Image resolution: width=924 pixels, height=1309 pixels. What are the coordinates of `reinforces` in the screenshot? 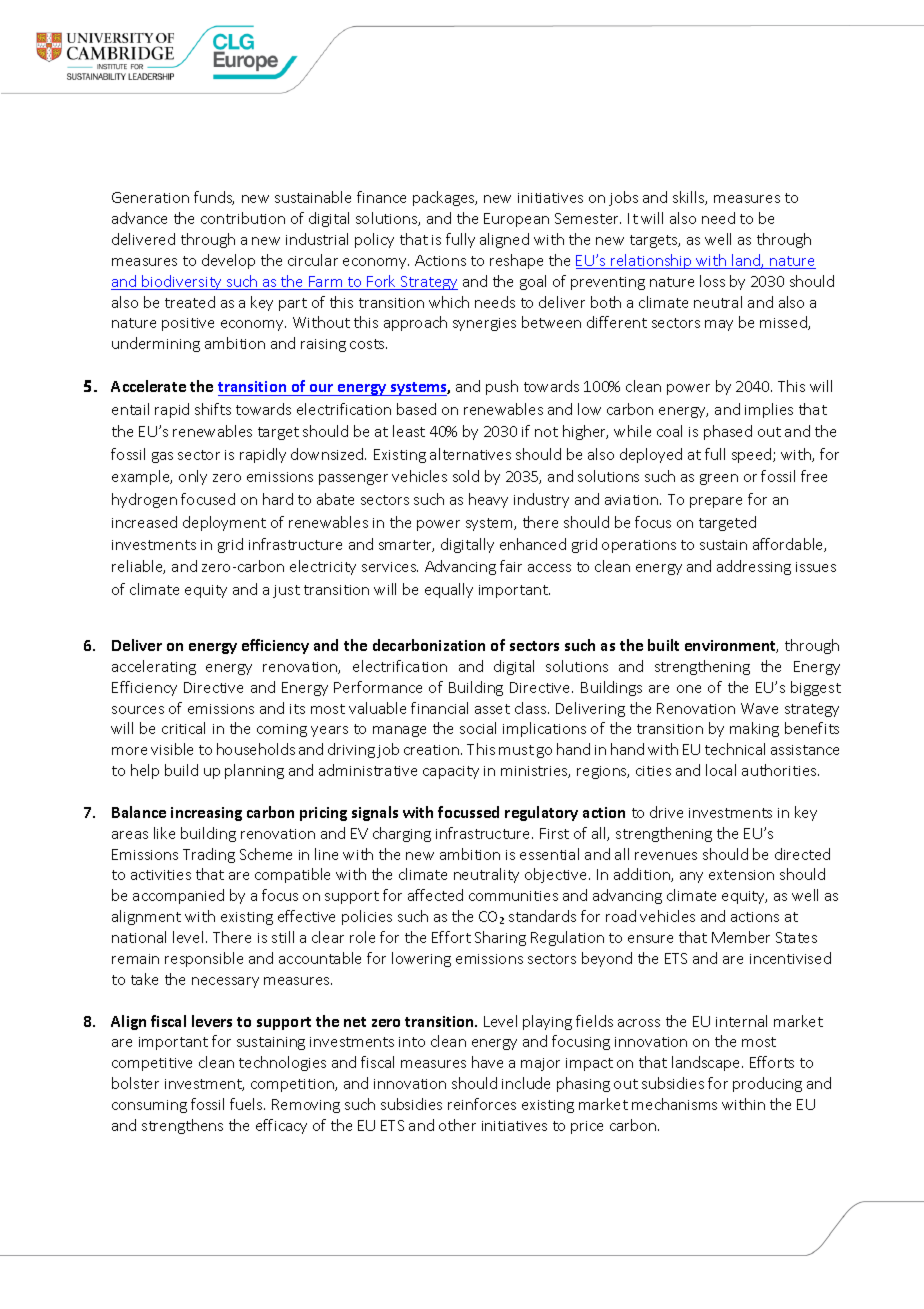 It's located at (482, 1104).
